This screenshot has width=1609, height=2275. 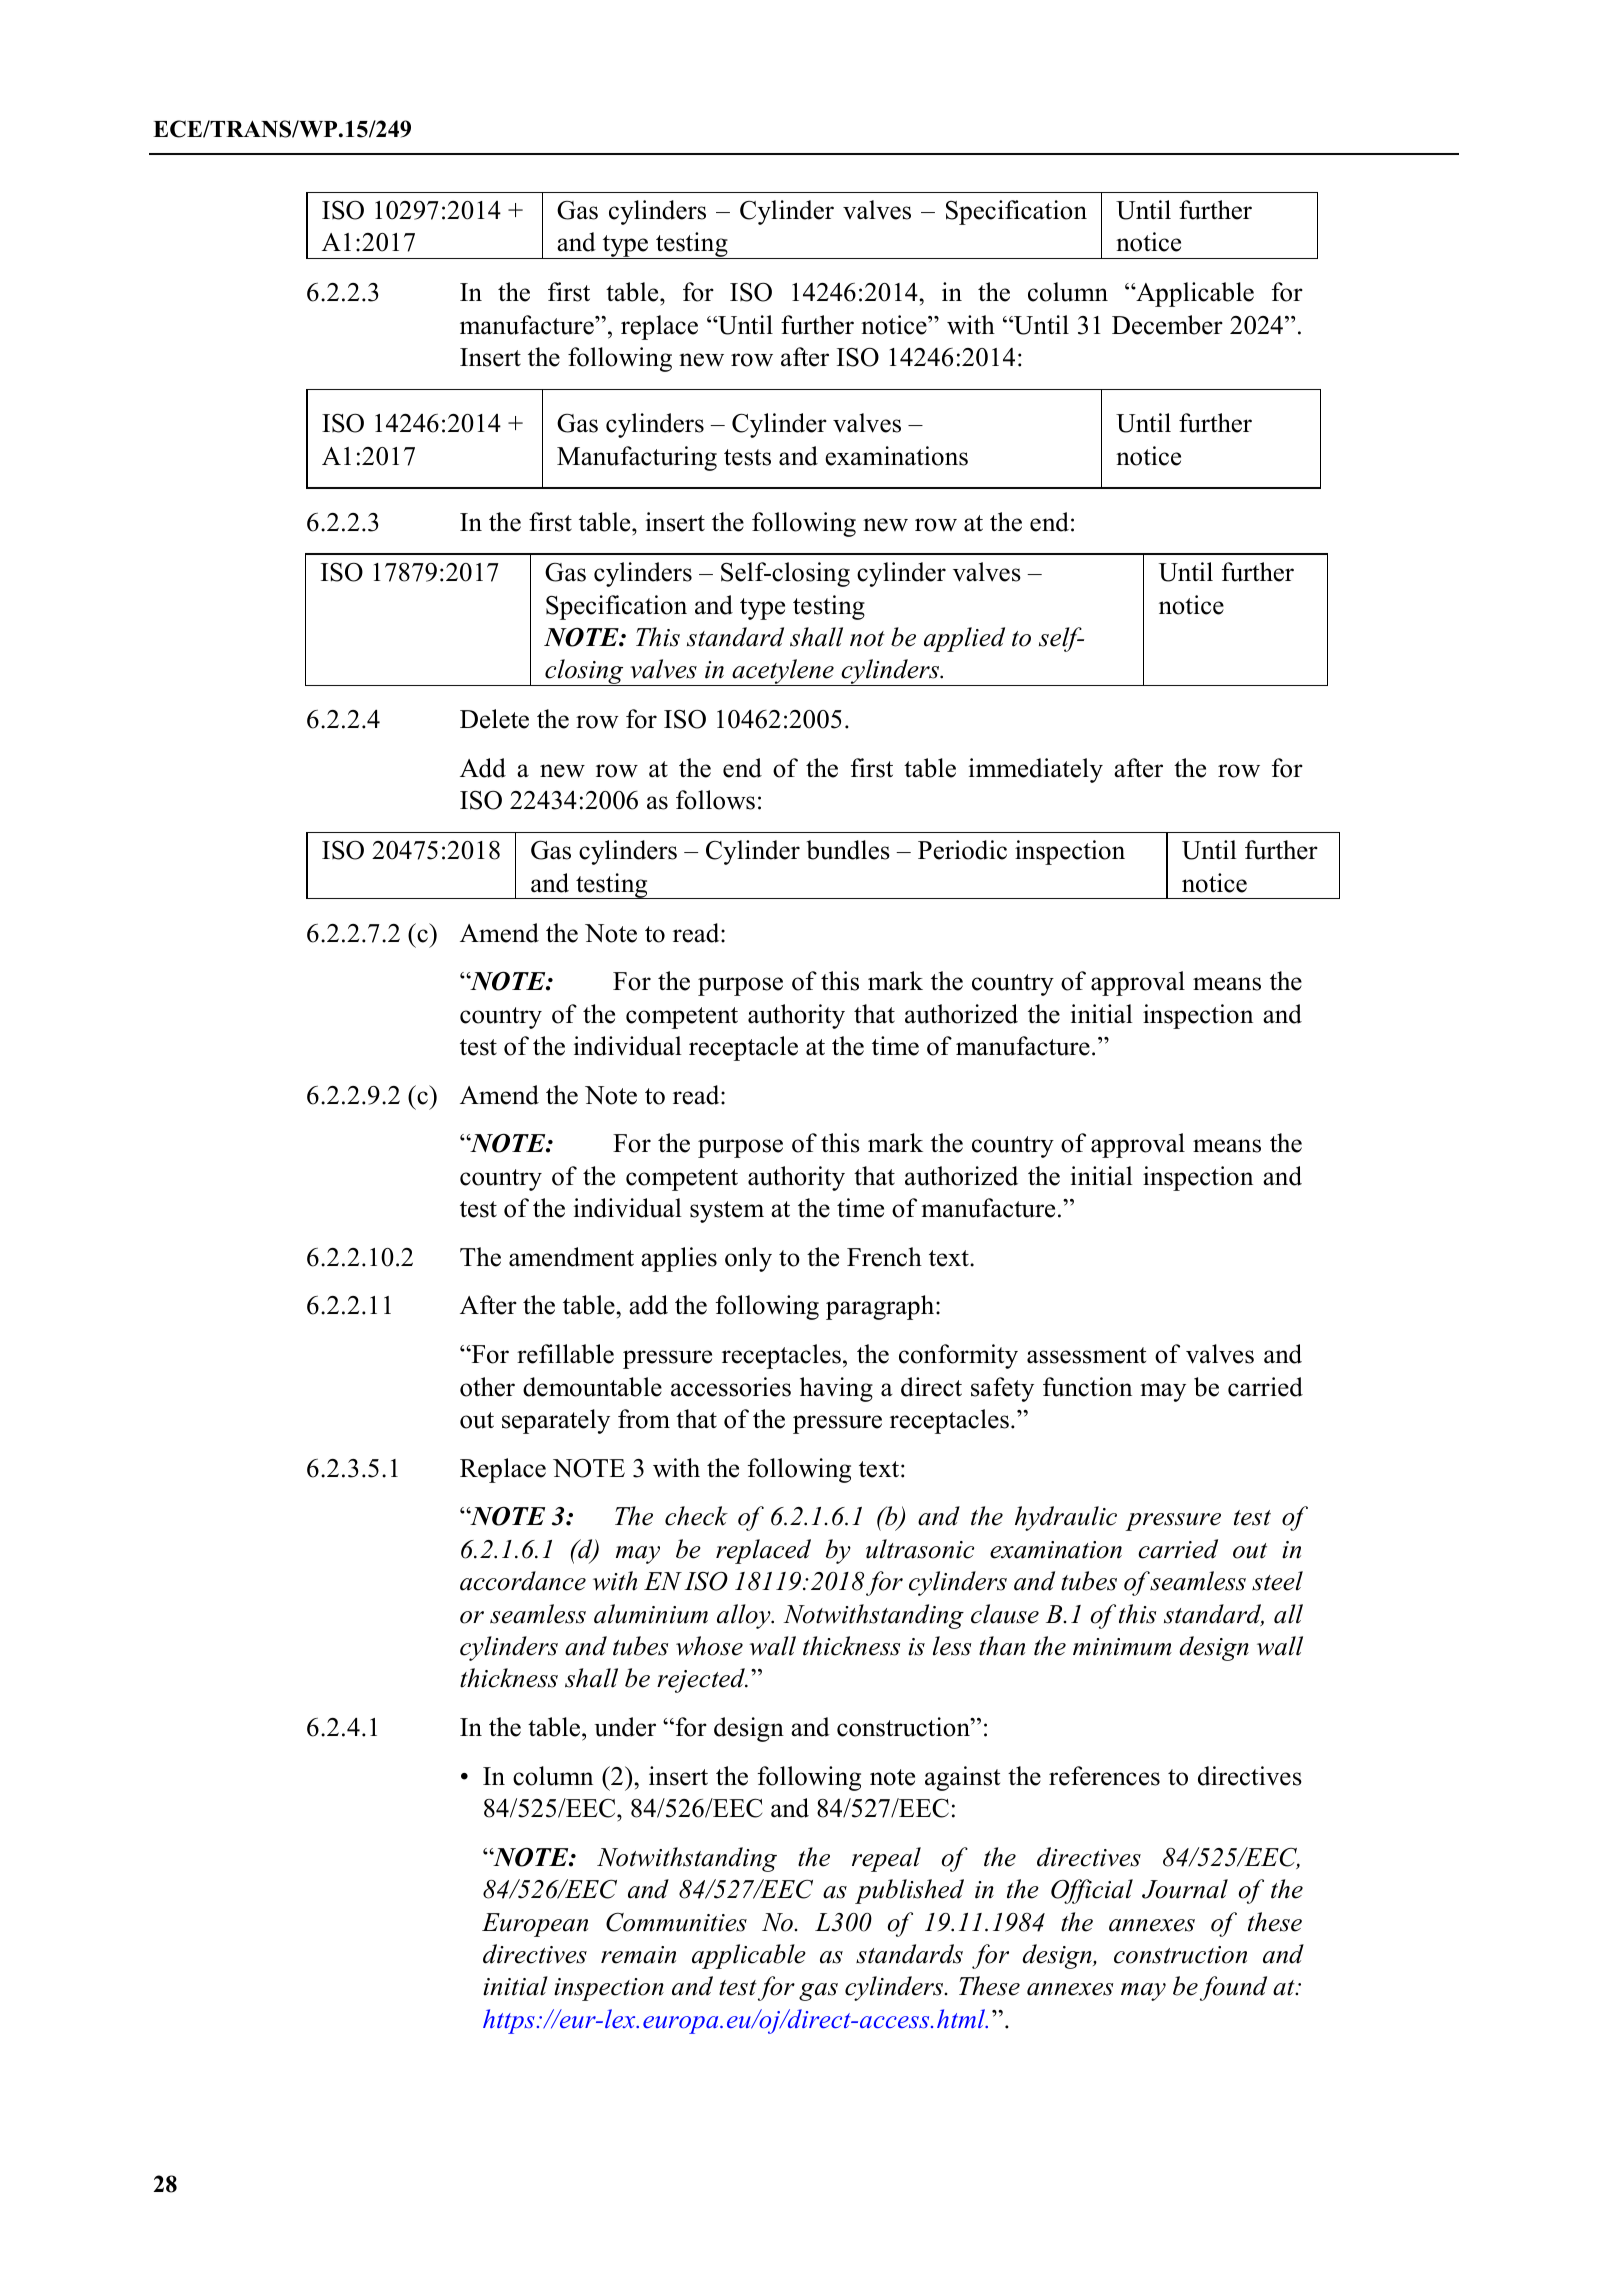 What do you see at coordinates (848, 850) in the screenshot?
I see `bundles` at bounding box center [848, 850].
